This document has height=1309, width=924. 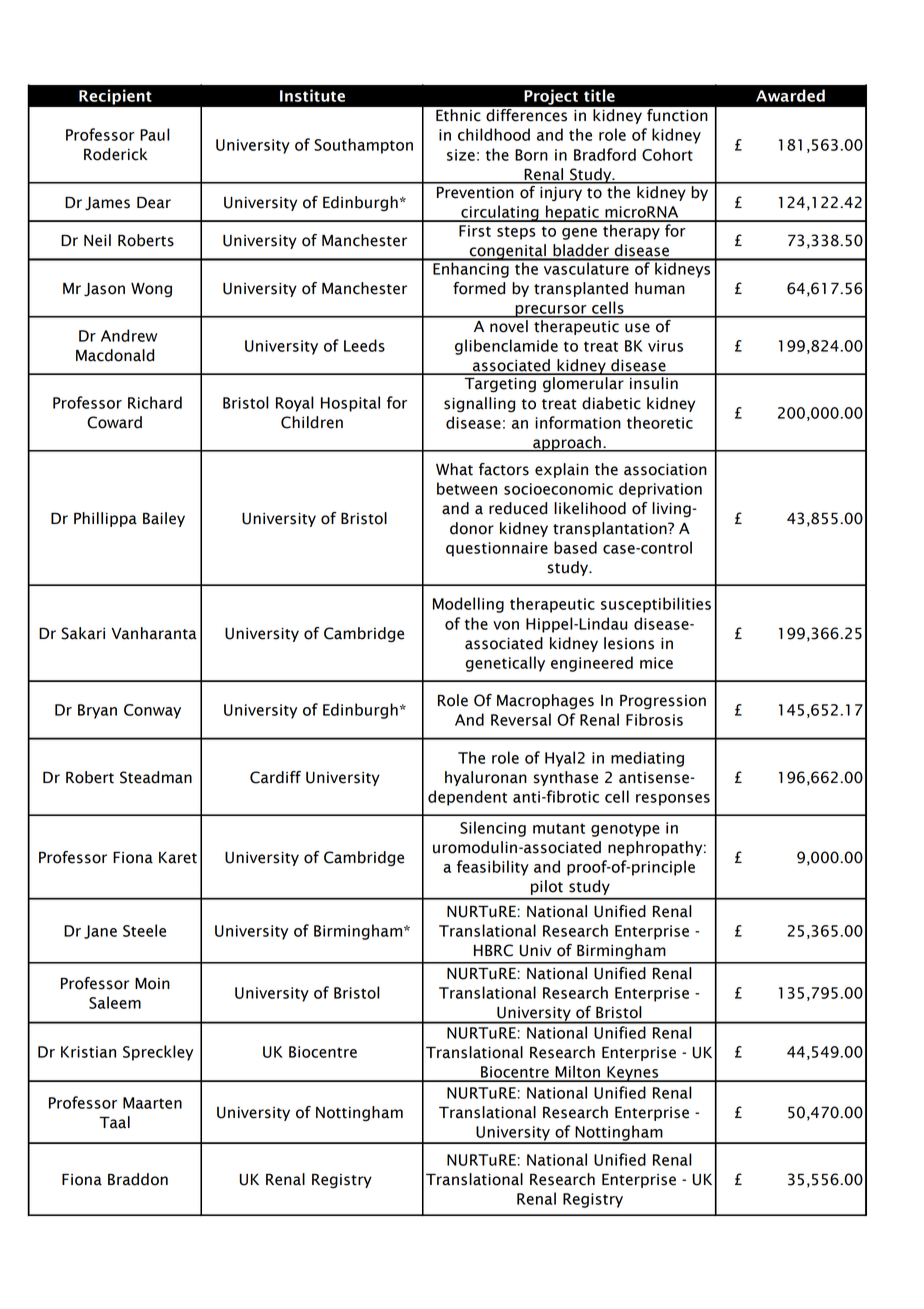 I want to click on Modelling, so click(x=468, y=605).
